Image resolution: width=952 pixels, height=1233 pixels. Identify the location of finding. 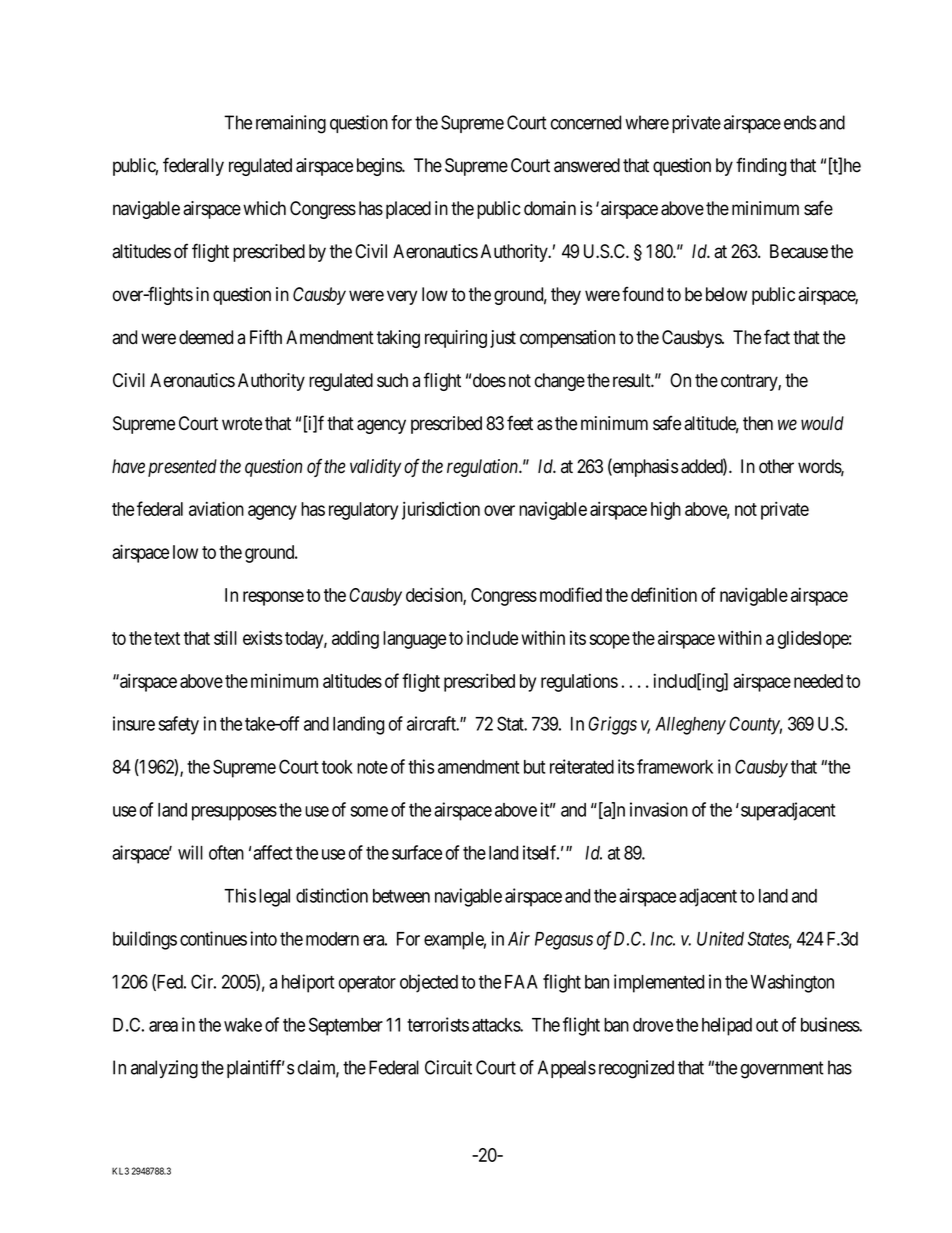
(761, 166).
